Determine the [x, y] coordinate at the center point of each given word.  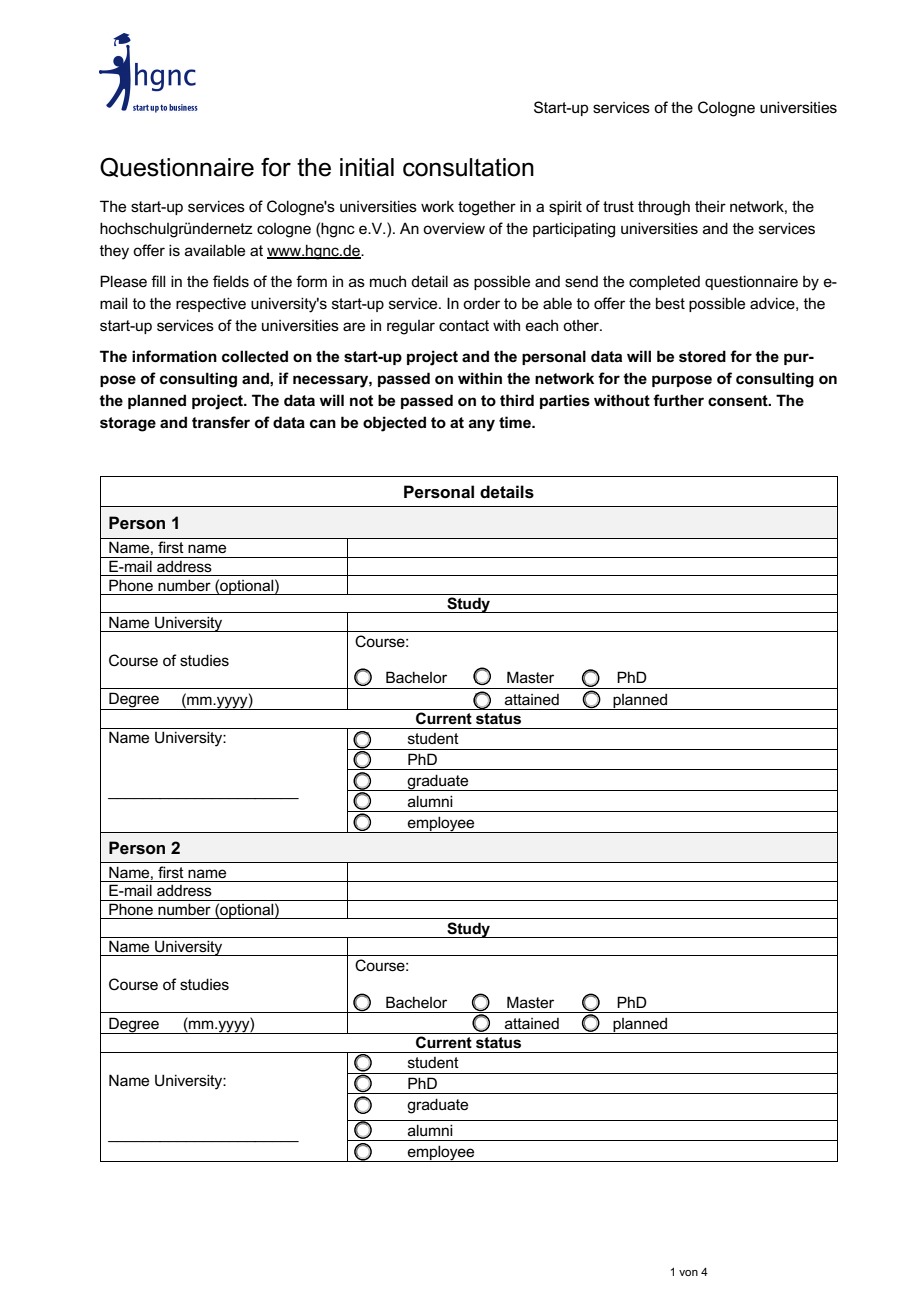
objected [394, 424]
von [688, 1273]
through [664, 208]
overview [454, 228]
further [678, 400]
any [482, 425]
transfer [221, 422]
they [114, 252]
